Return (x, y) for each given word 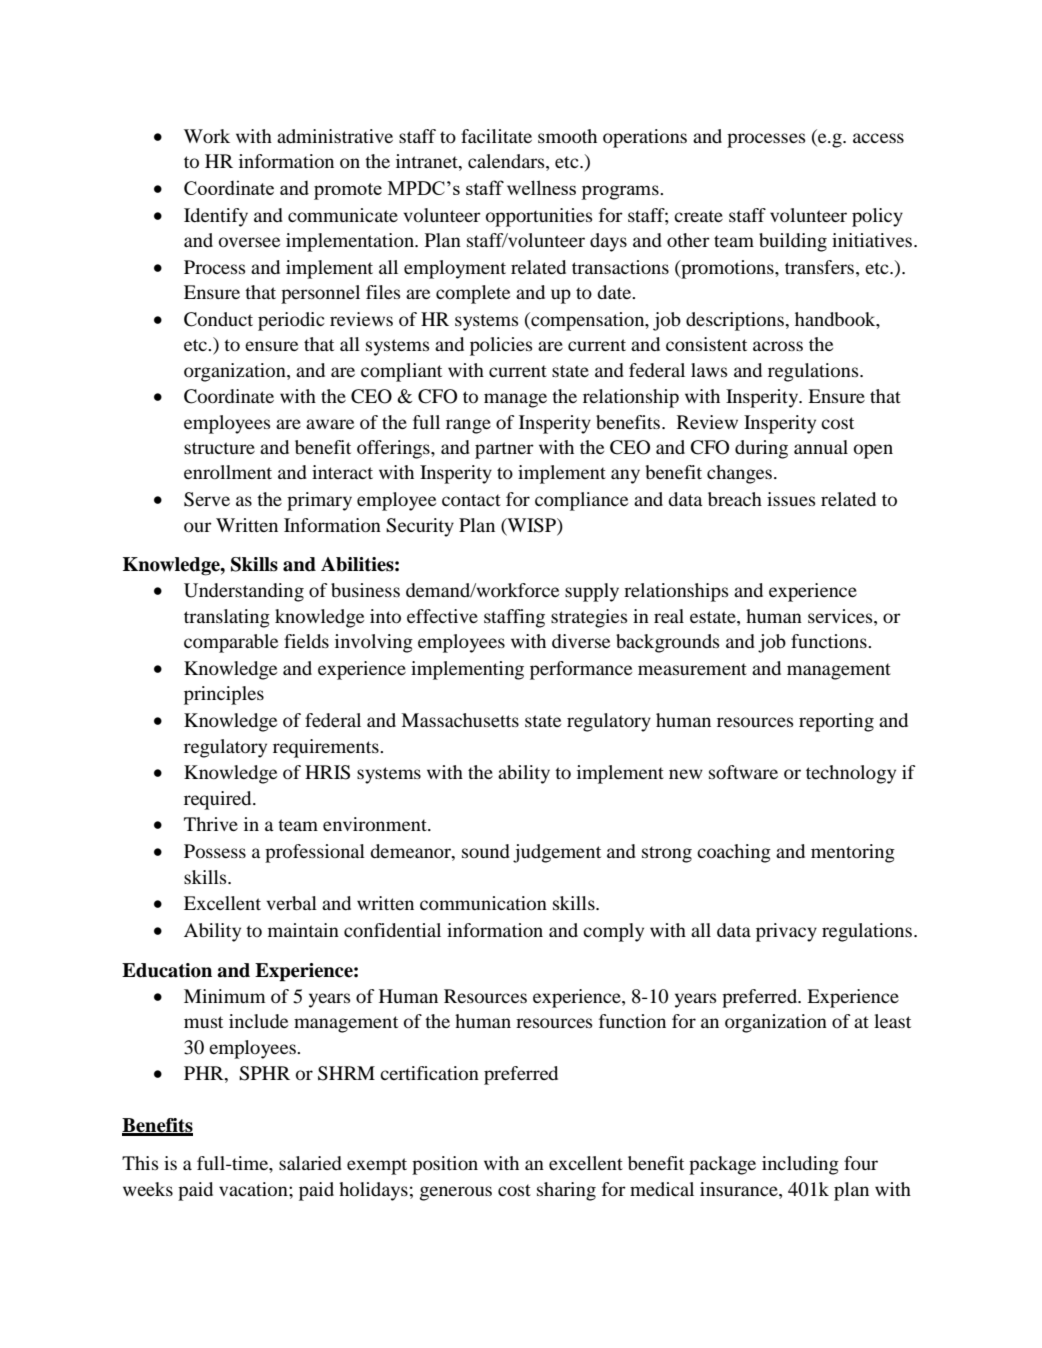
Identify (216, 217)
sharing (566, 1191)
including (800, 1165)
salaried (310, 1163)
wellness (541, 187)
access (878, 138)
